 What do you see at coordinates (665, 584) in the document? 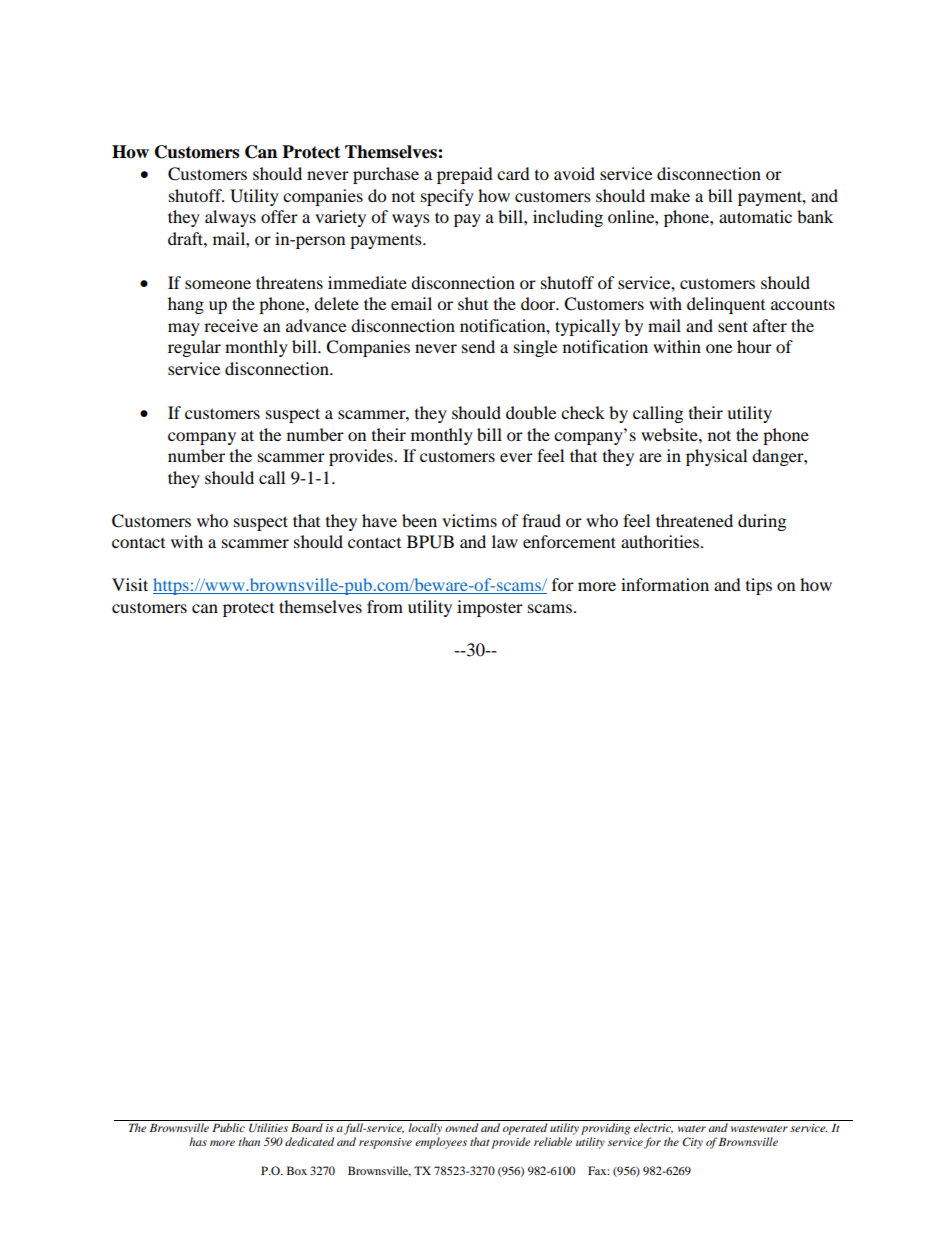
I see `information` at bounding box center [665, 584].
